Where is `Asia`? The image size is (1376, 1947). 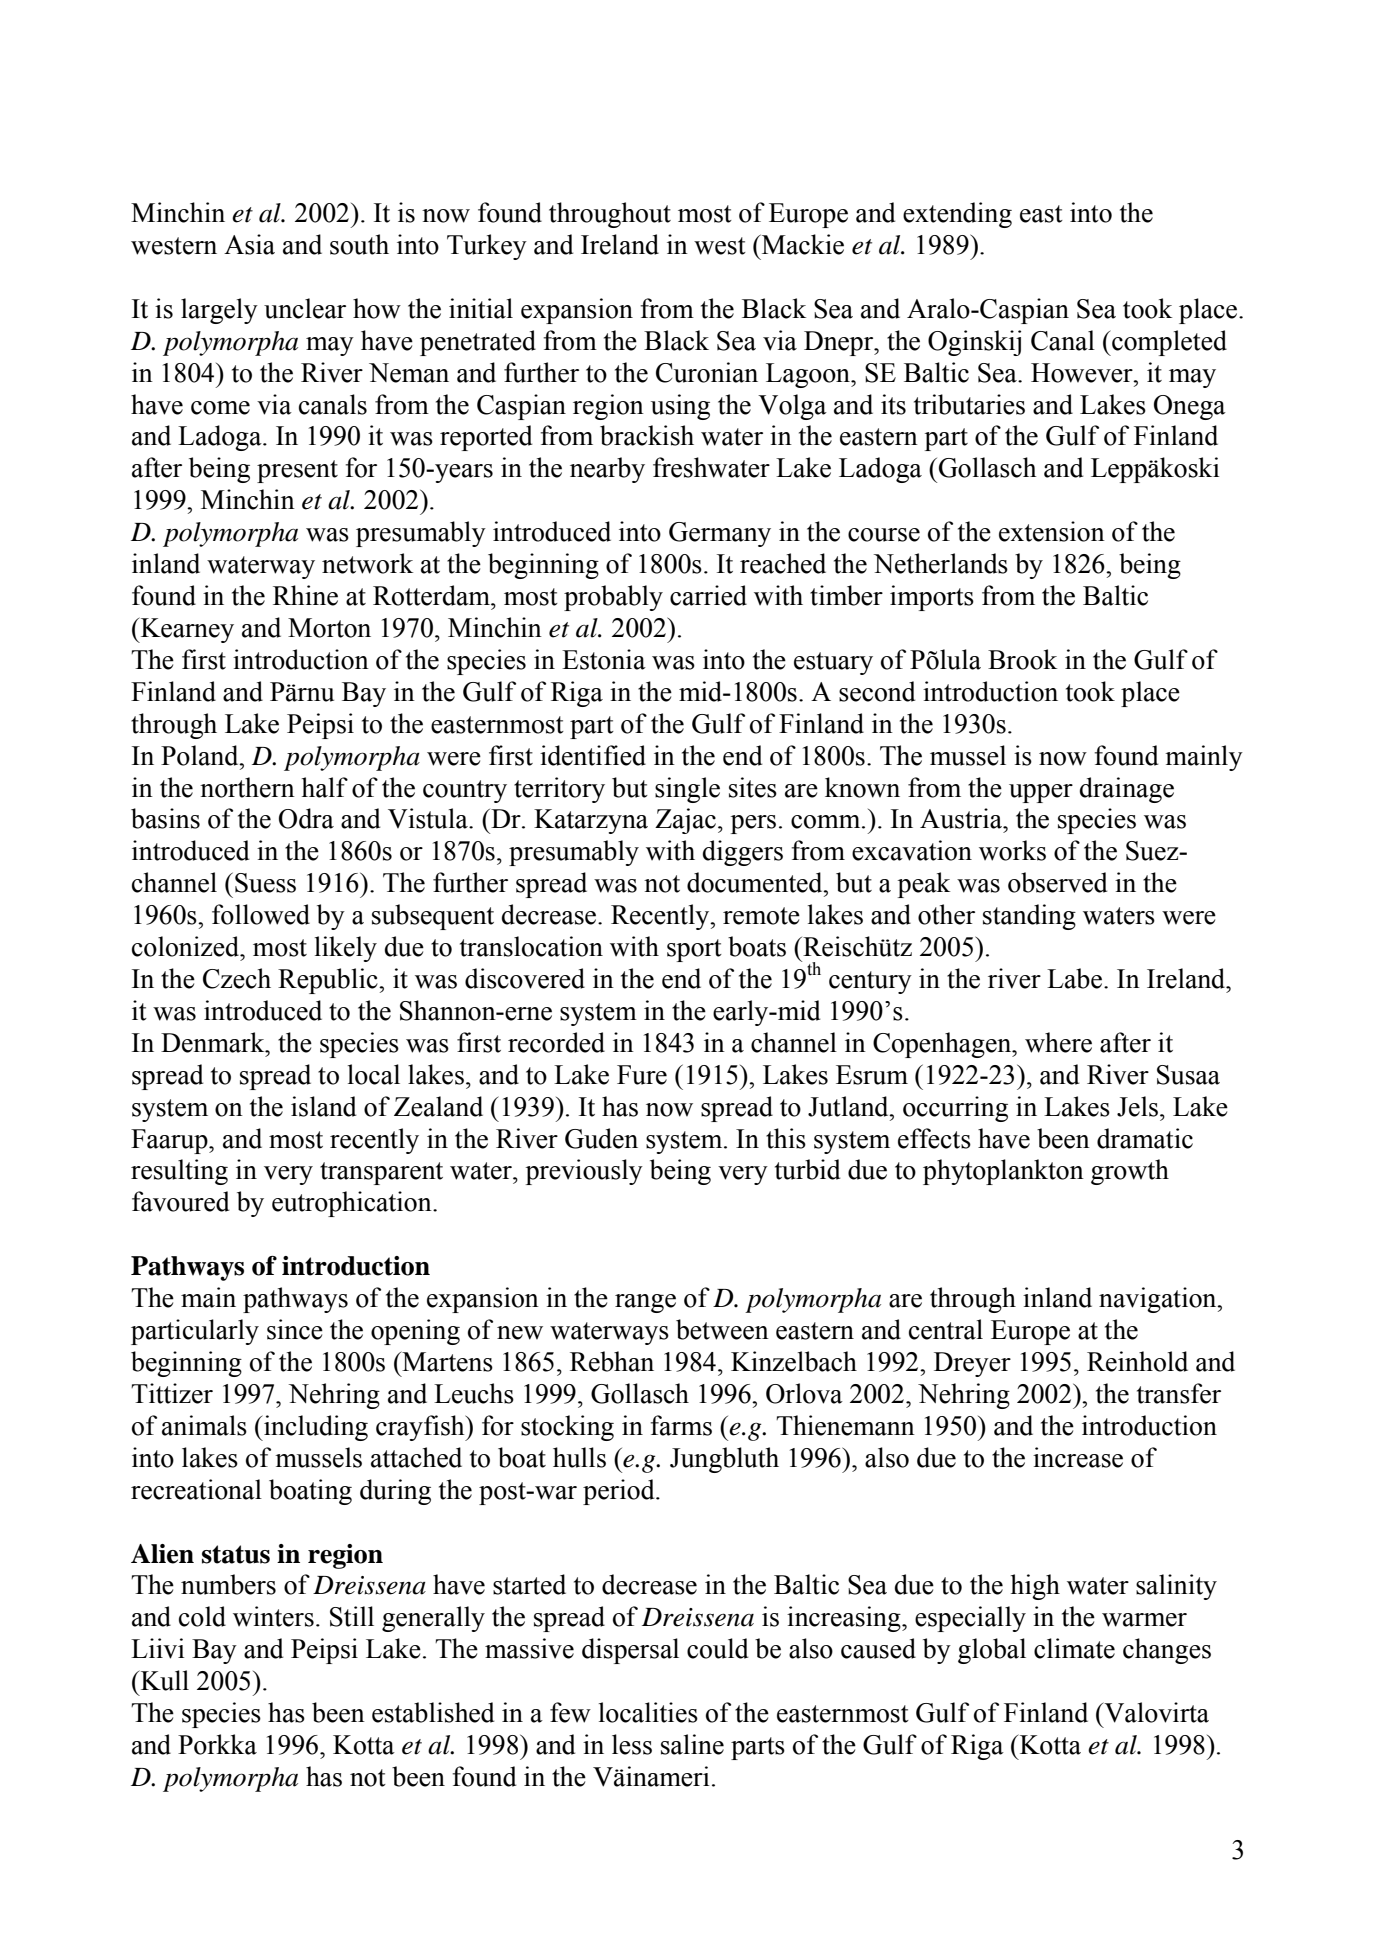
Asia is located at coordinates (249, 244).
